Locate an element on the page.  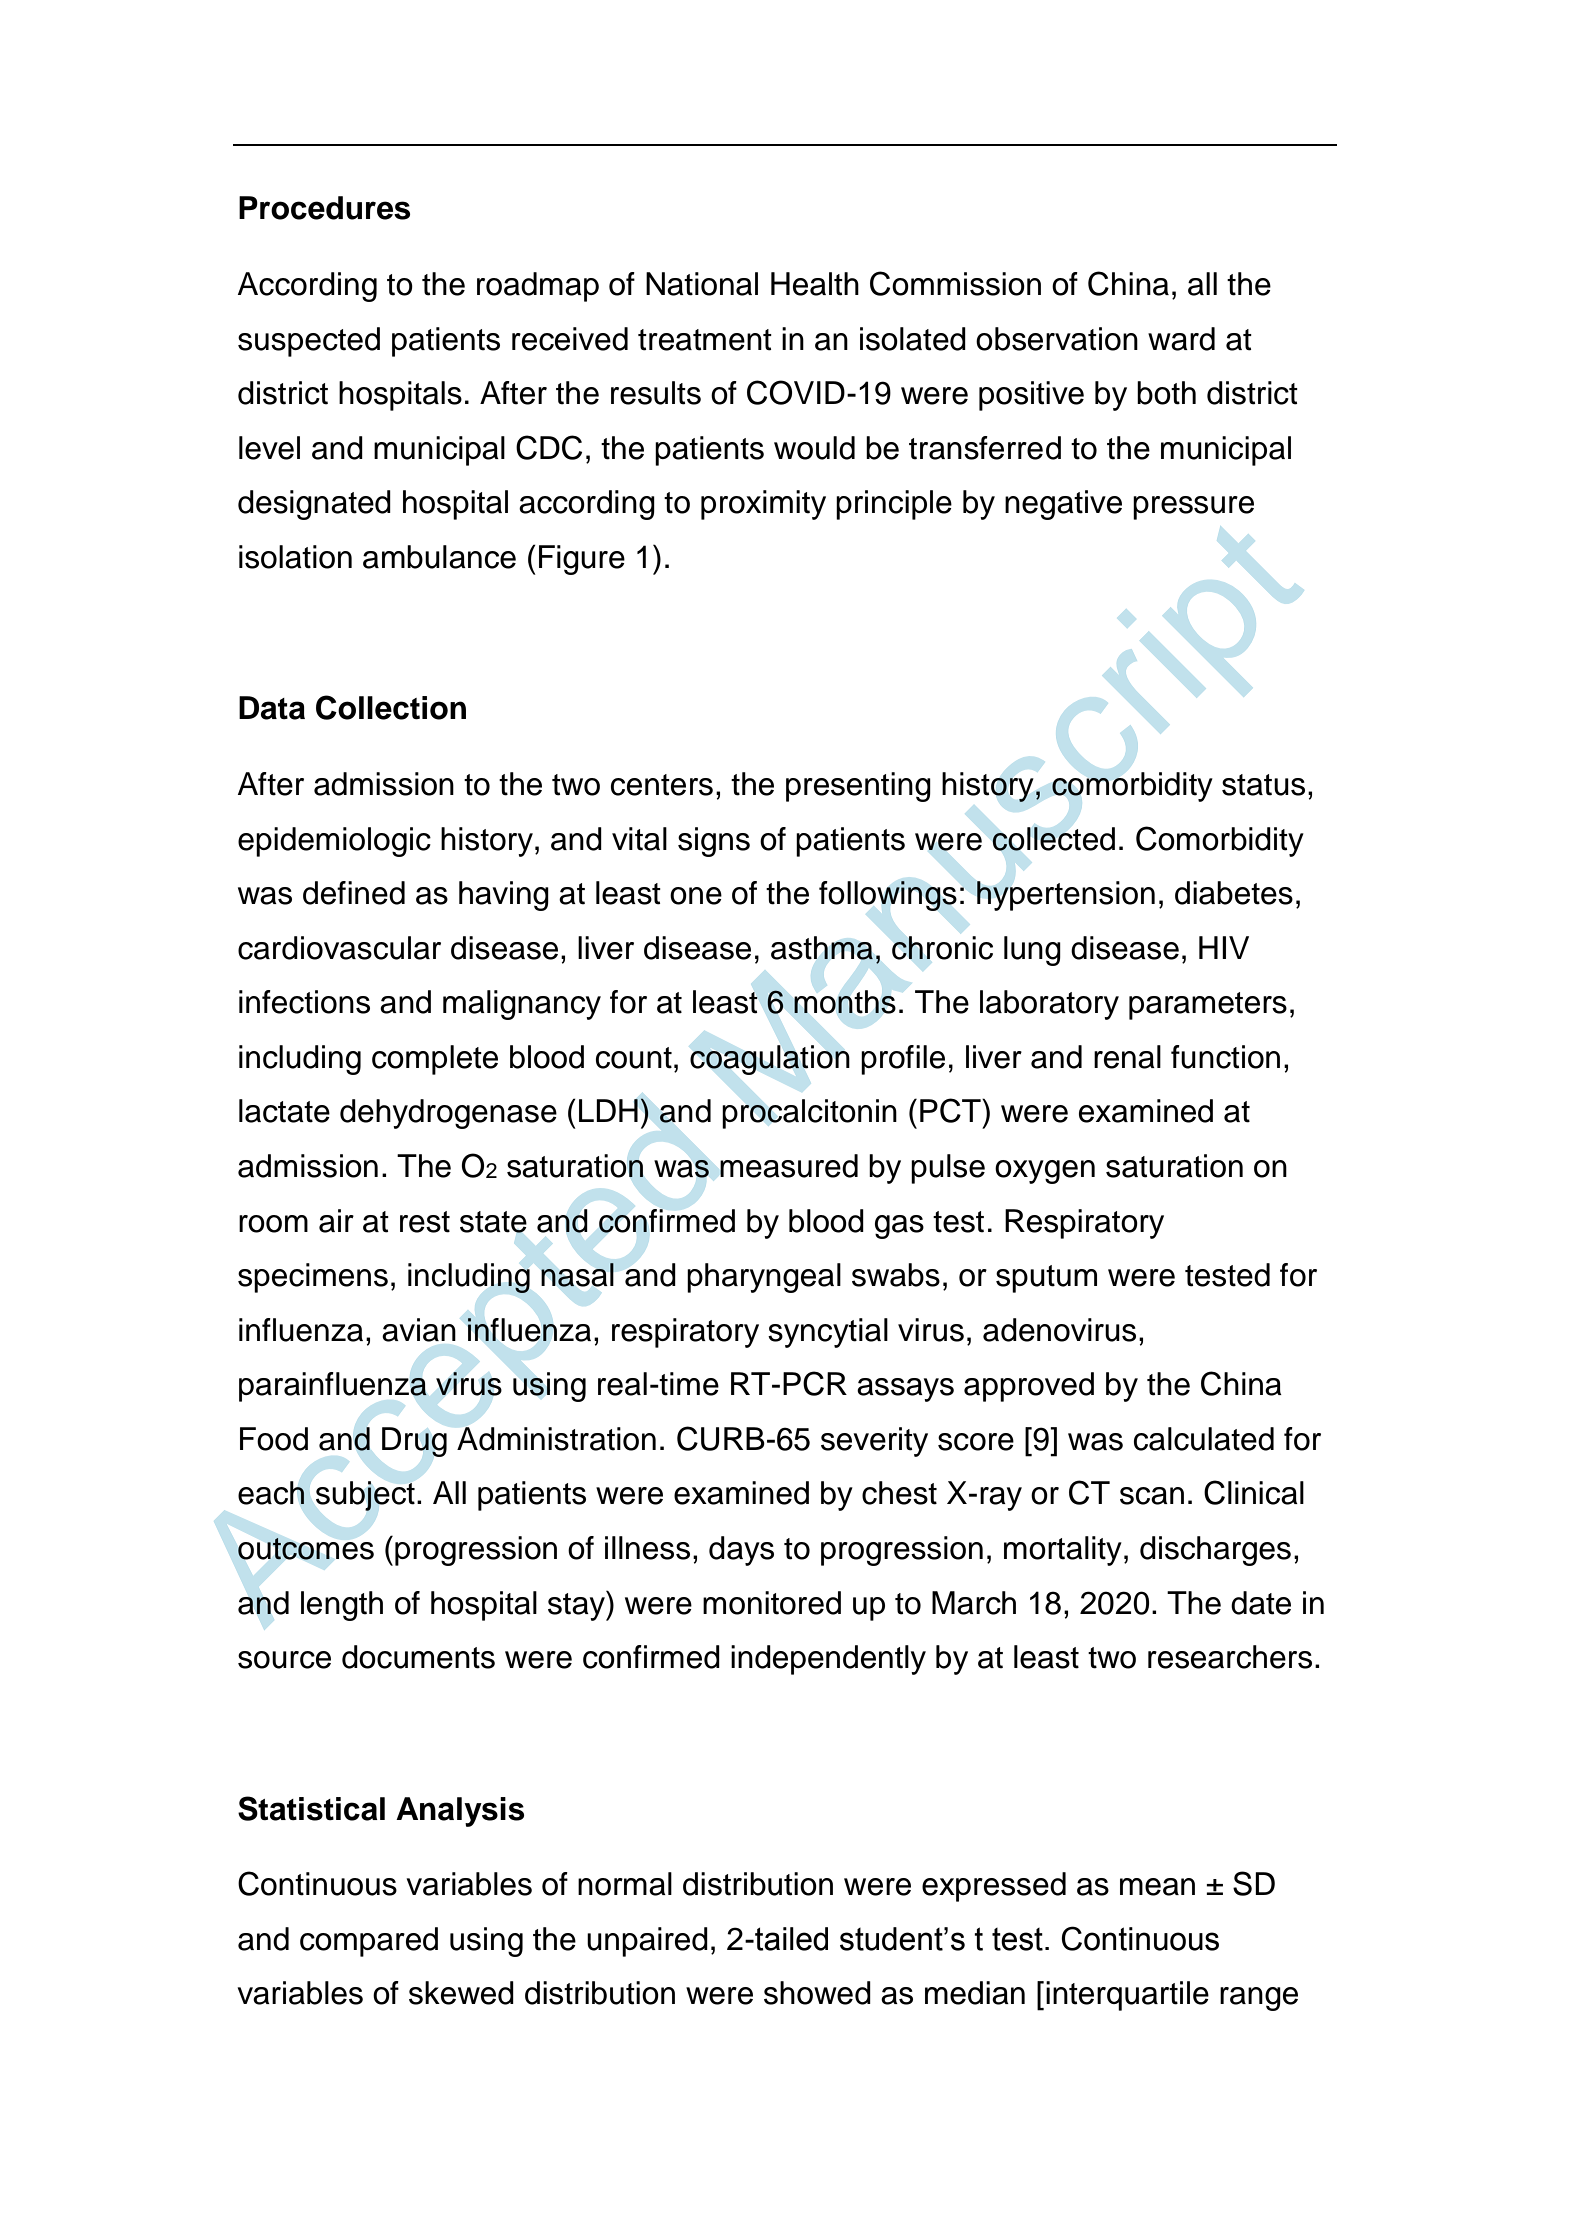
Collection is located at coordinates (391, 707).
